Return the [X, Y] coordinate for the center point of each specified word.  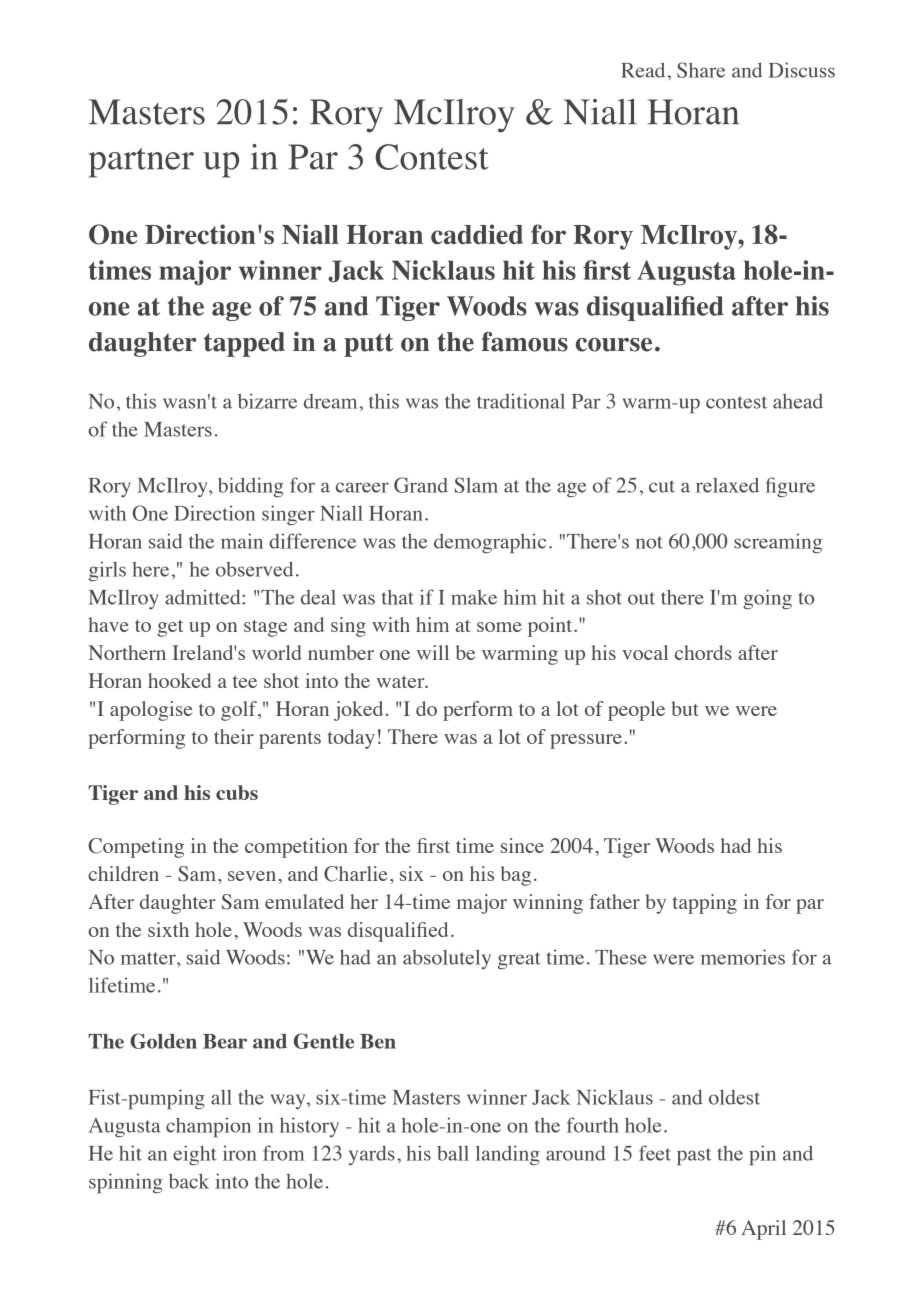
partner [141, 163]
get [170, 628]
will [433, 652]
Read [643, 70]
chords [703, 652]
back [189, 1181]
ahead [798, 401]
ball [453, 1153]
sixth [168, 929]
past [694, 1157]
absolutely [447, 959]
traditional [521, 401]
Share [701, 70]
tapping [704, 904]
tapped [244, 344]
